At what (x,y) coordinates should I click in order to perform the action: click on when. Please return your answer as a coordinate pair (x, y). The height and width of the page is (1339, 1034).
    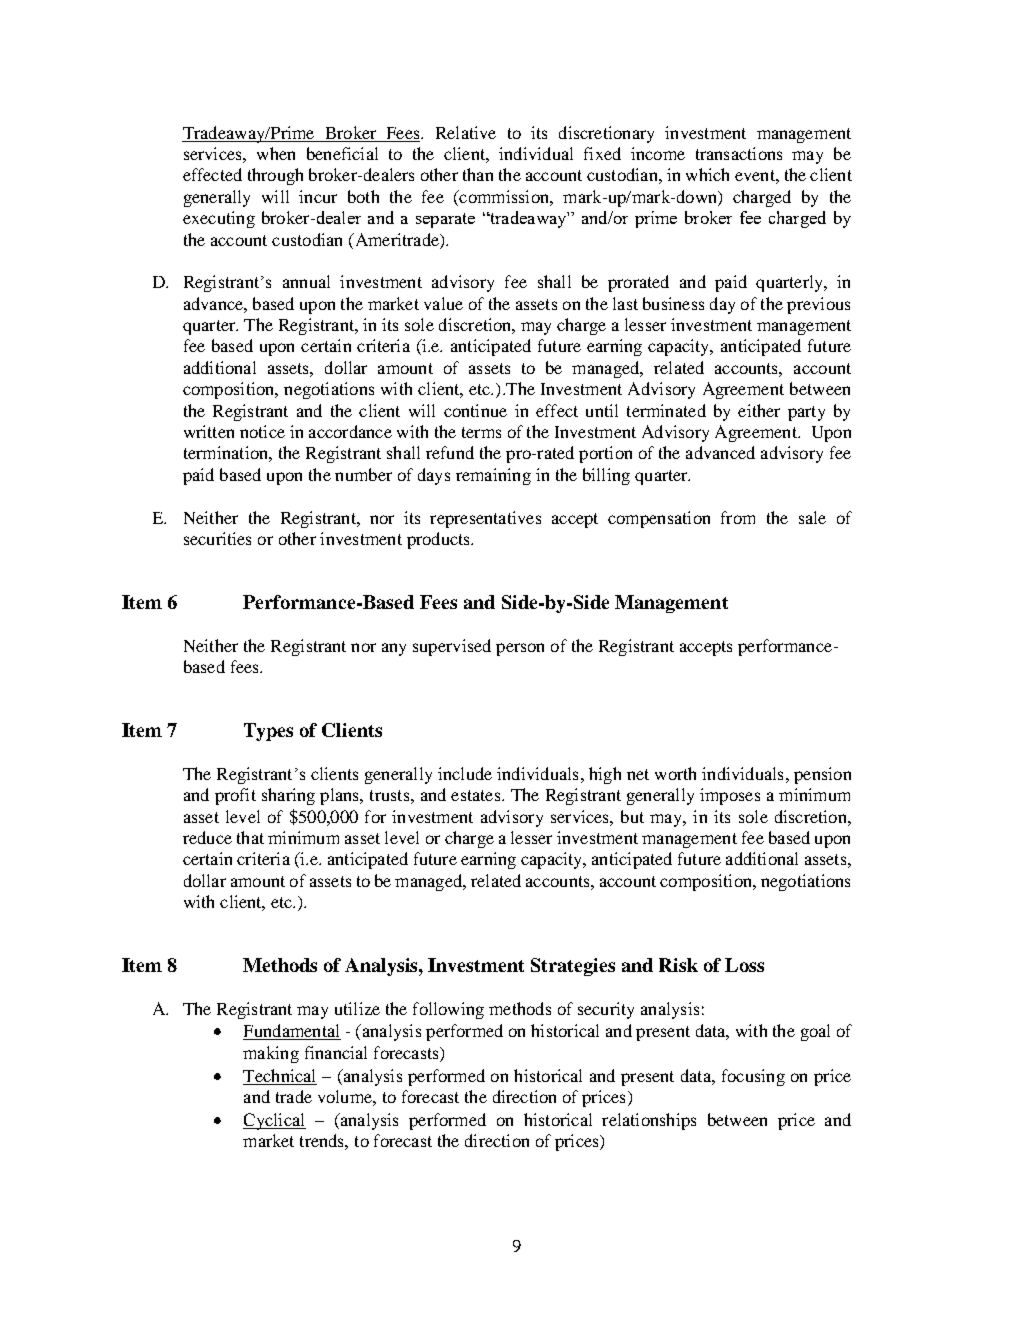
    Looking at the image, I should click on (276, 153).
